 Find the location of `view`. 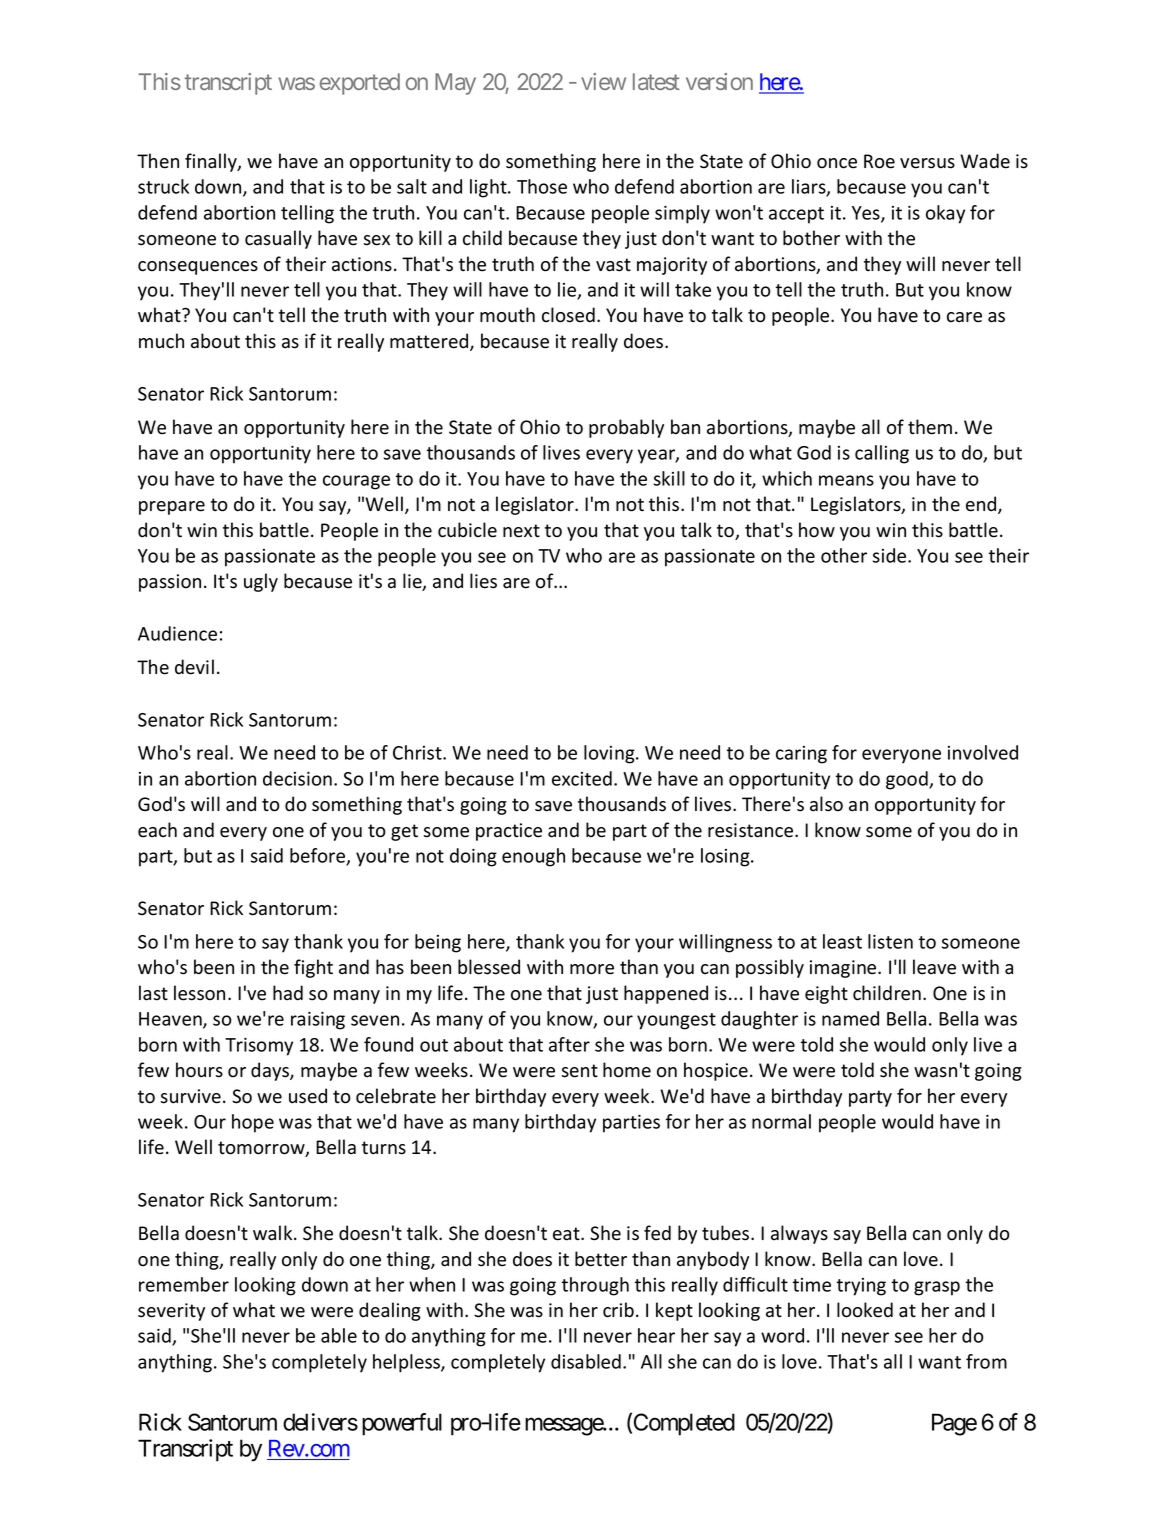

view is located at coordinates (603, 81).
